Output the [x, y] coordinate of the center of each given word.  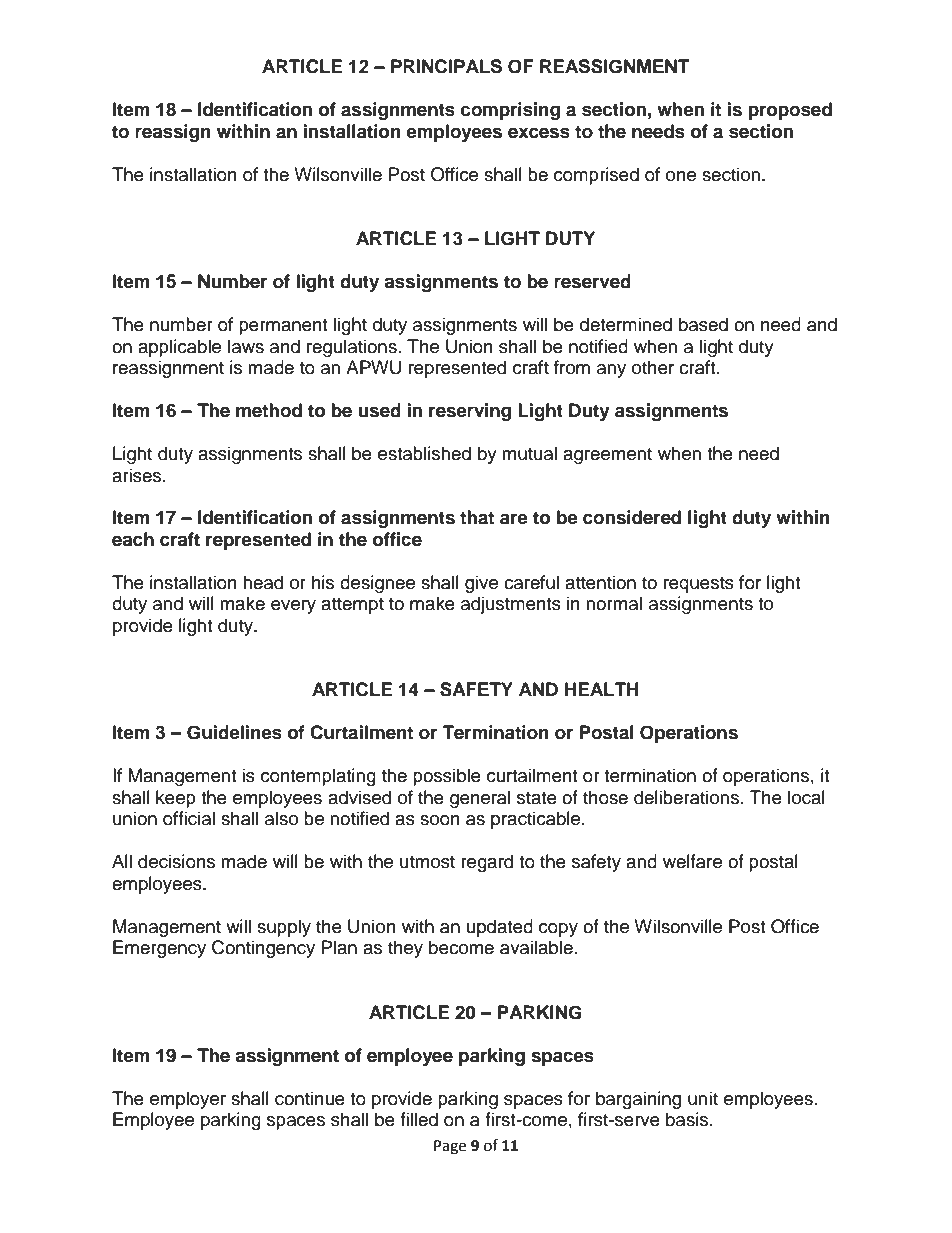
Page [450, 1147]
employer [188, 1100]
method [269, 410]
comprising [510, 111]
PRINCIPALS [446, 66]
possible [447, 777]
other [653, 367]
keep [176, 799]
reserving [470, 412]
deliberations [686, 797]
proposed [790, 111]
